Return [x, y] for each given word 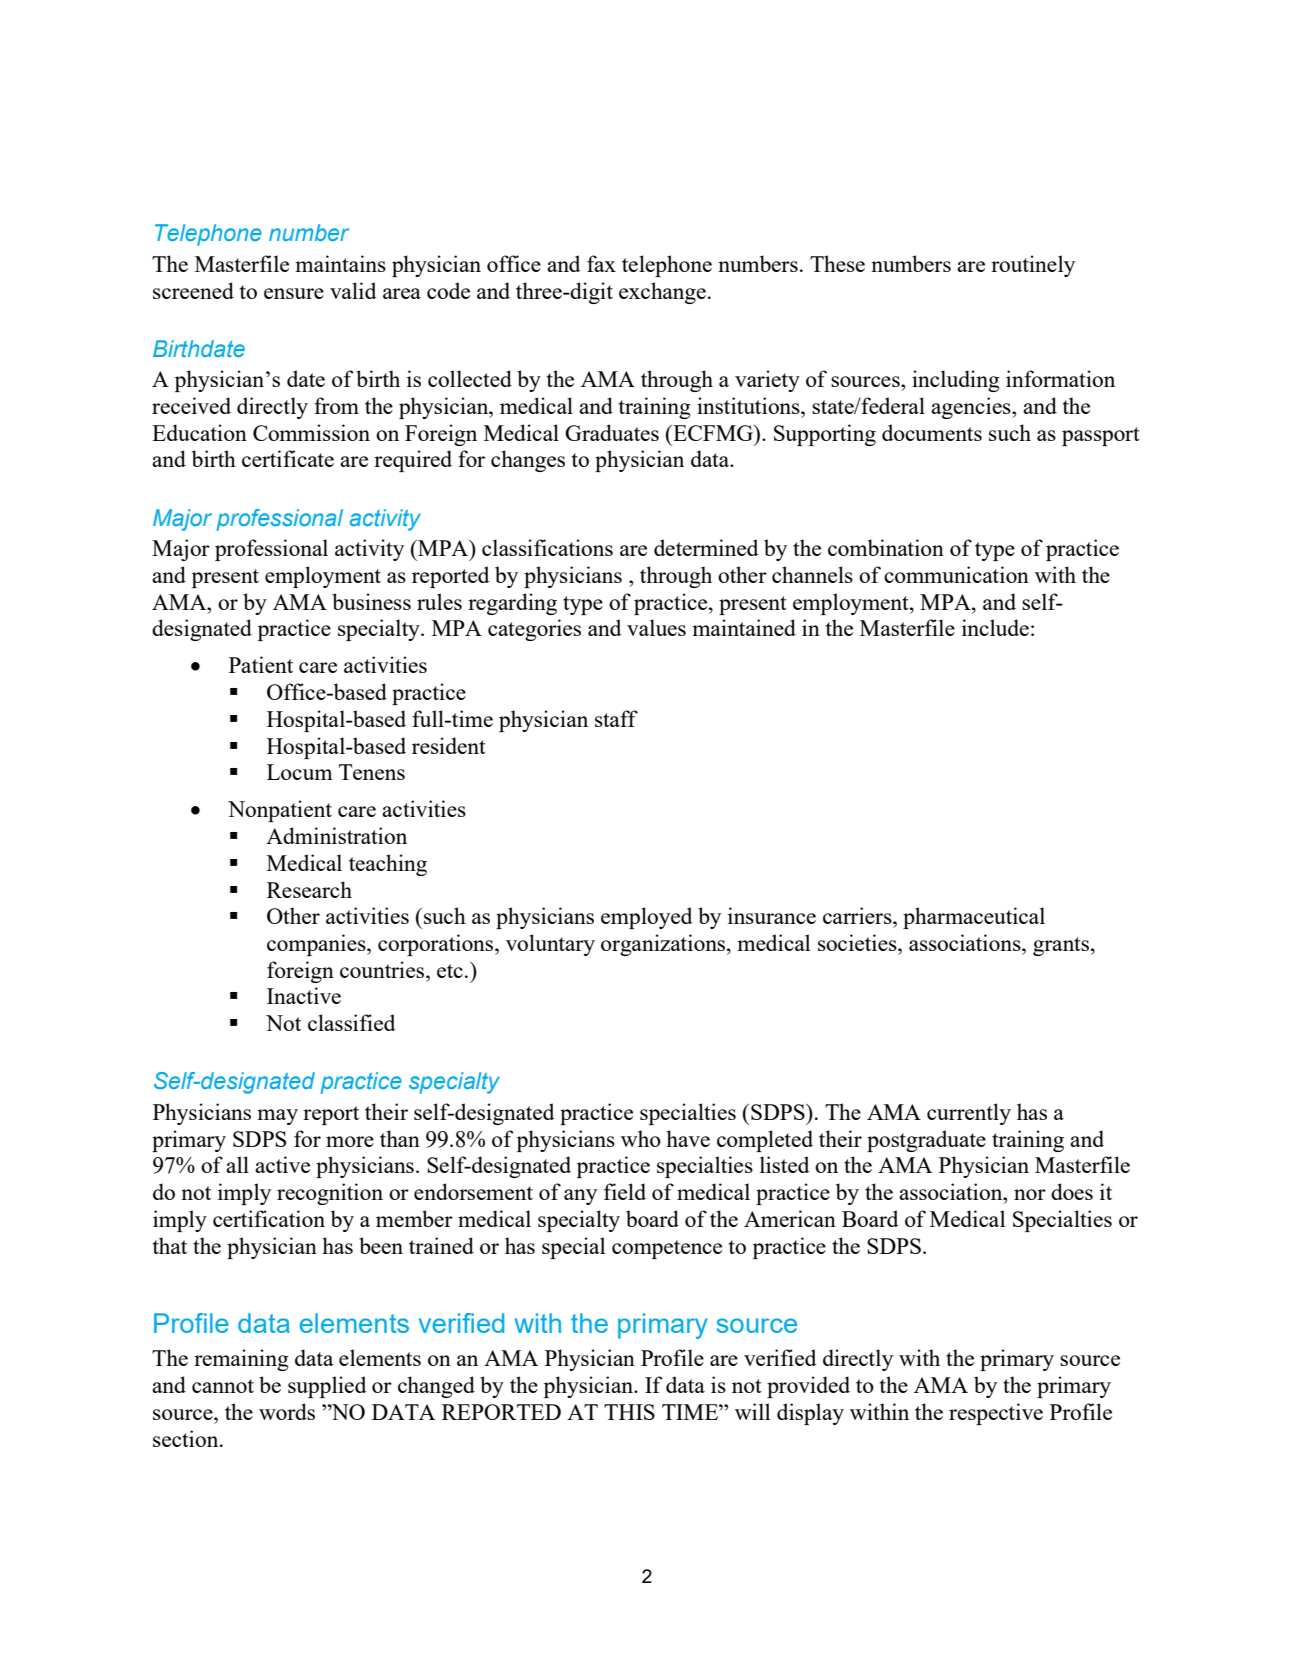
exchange [662, 293]
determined [706, 547]
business [371, 601]
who [641, 1138]
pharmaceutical [974, 918]
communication [956, 574]
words [287, 1411]
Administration [336, 835]
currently [969, 1114]
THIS [629, 1412]
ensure [294, 293]
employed [646, 918]
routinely [1033, 266]
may [277, 1117]
